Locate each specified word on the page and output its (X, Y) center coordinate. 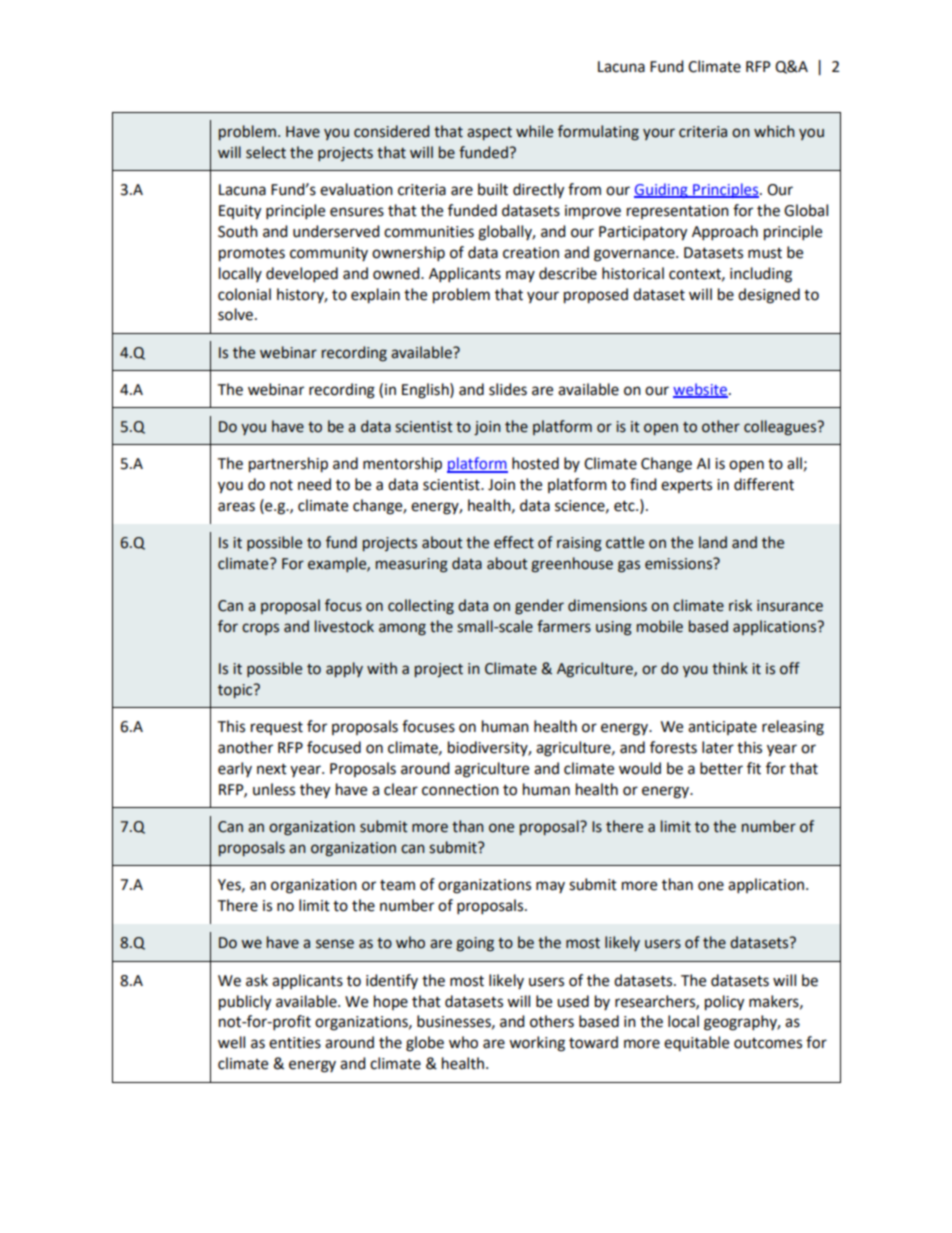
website (700, 390)
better (721, 768)
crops (260, 629)
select (266, 152)
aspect (489, 133)
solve (235, 314)
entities (295, 1043)
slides (508, 389)
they (315, 791)
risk (740, 605)
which (774, 131)
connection (460, 790)
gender (539, 607)
